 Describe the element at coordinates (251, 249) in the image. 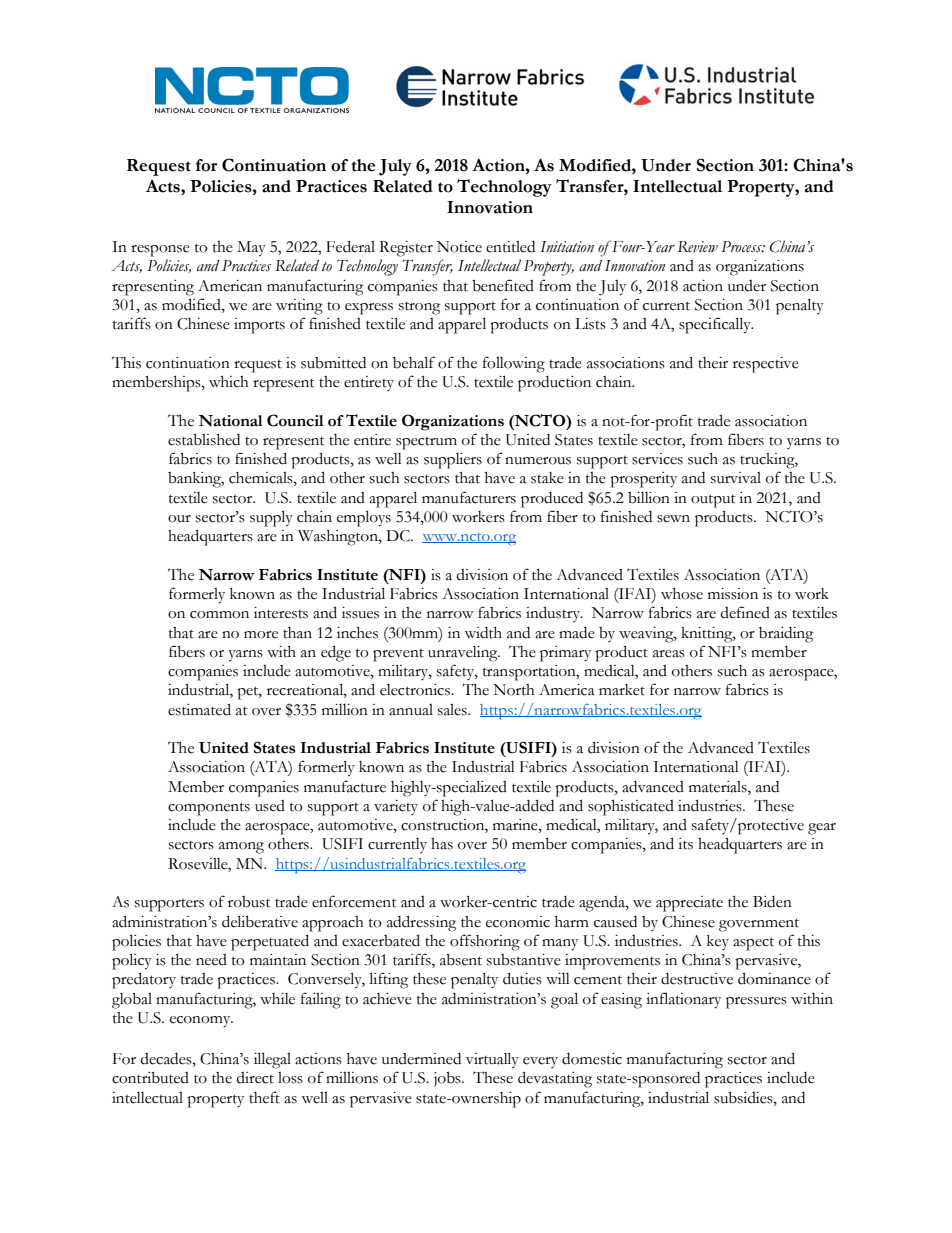

I see `May` at that location.
